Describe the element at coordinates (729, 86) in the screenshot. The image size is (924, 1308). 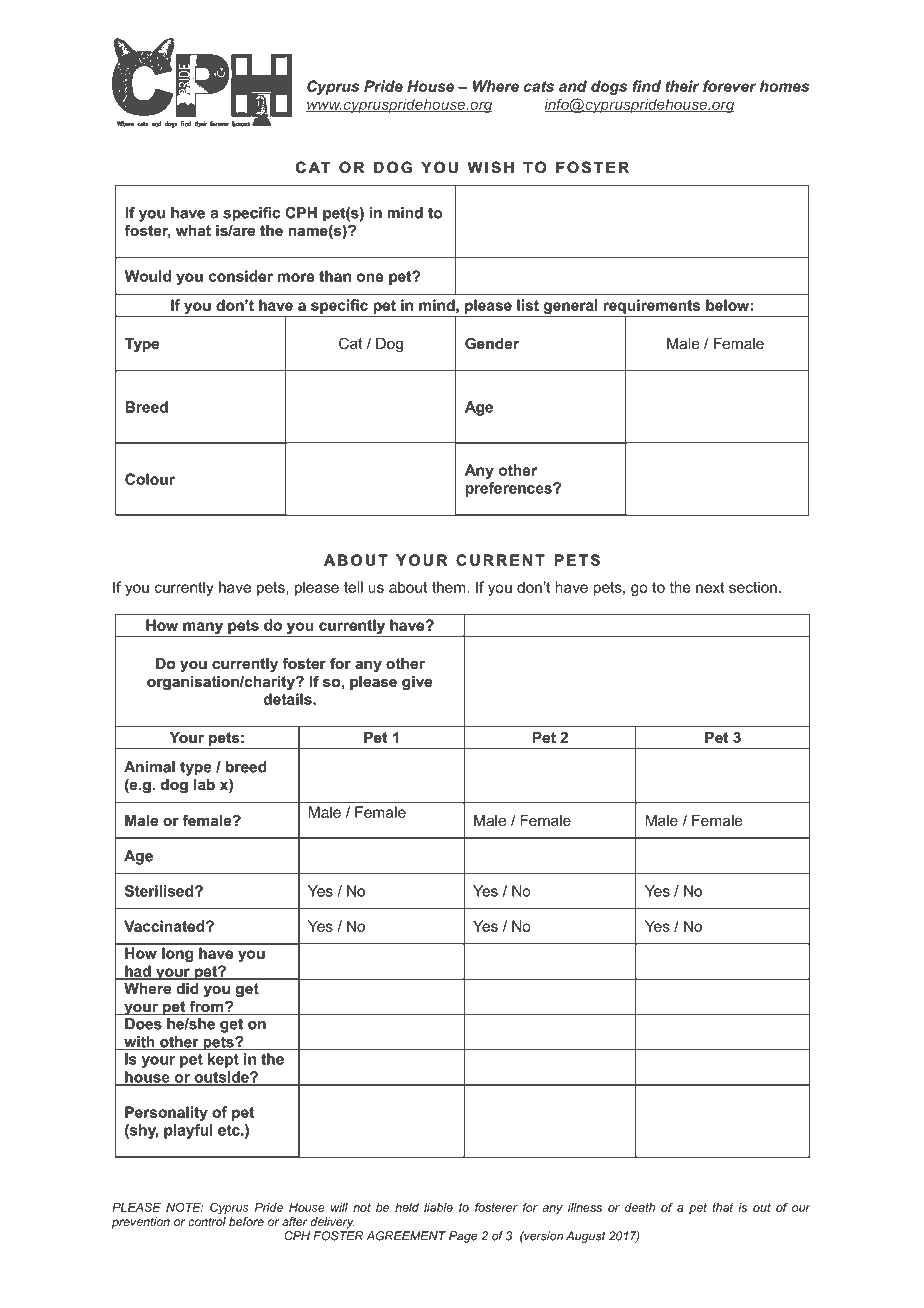
I see `forever` at that location.
